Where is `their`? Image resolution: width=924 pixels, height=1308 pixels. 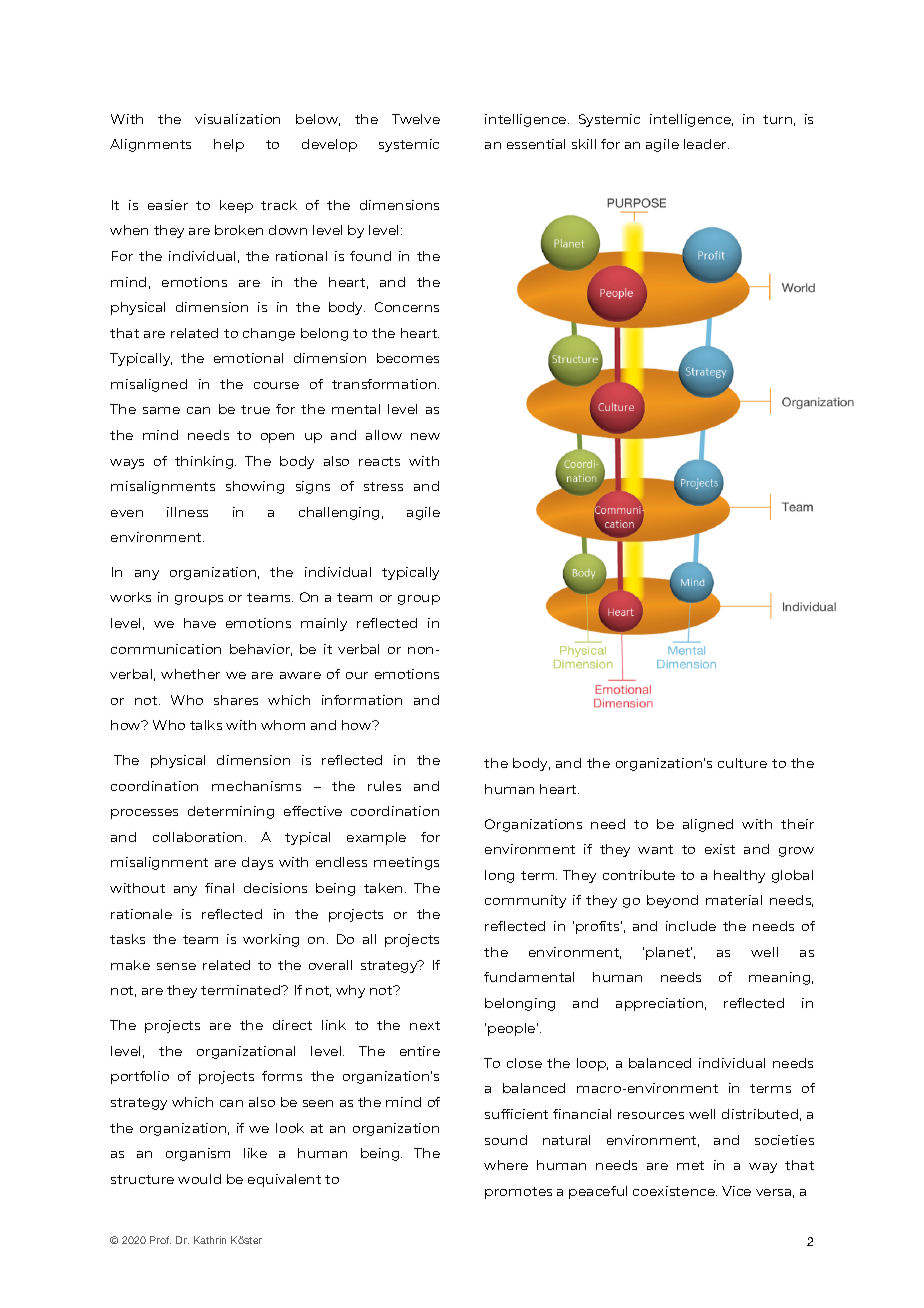
their is located at coordinates (797, 824).
